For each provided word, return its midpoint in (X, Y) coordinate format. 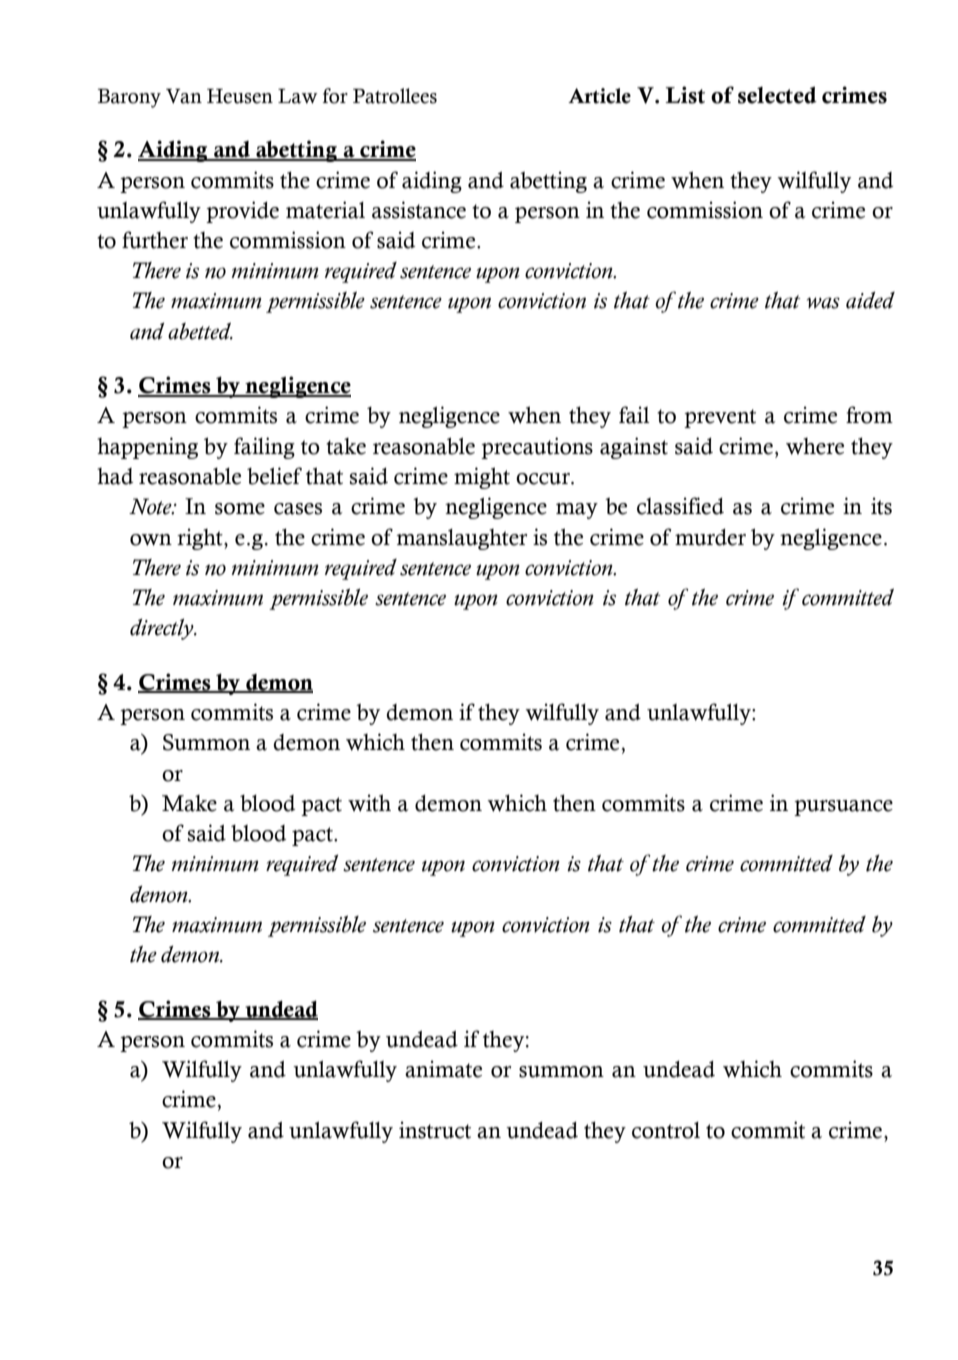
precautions (537, 448)
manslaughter (461, 539)
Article (599, 96)
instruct (435, 1130)
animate (443, 1069)
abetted (200, 331)
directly (163, 629)
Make (189, 803)
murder (710, 537)
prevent (720, 418)
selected (777, 95)
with (369, 803)
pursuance (843, 808)
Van (184, 96)
